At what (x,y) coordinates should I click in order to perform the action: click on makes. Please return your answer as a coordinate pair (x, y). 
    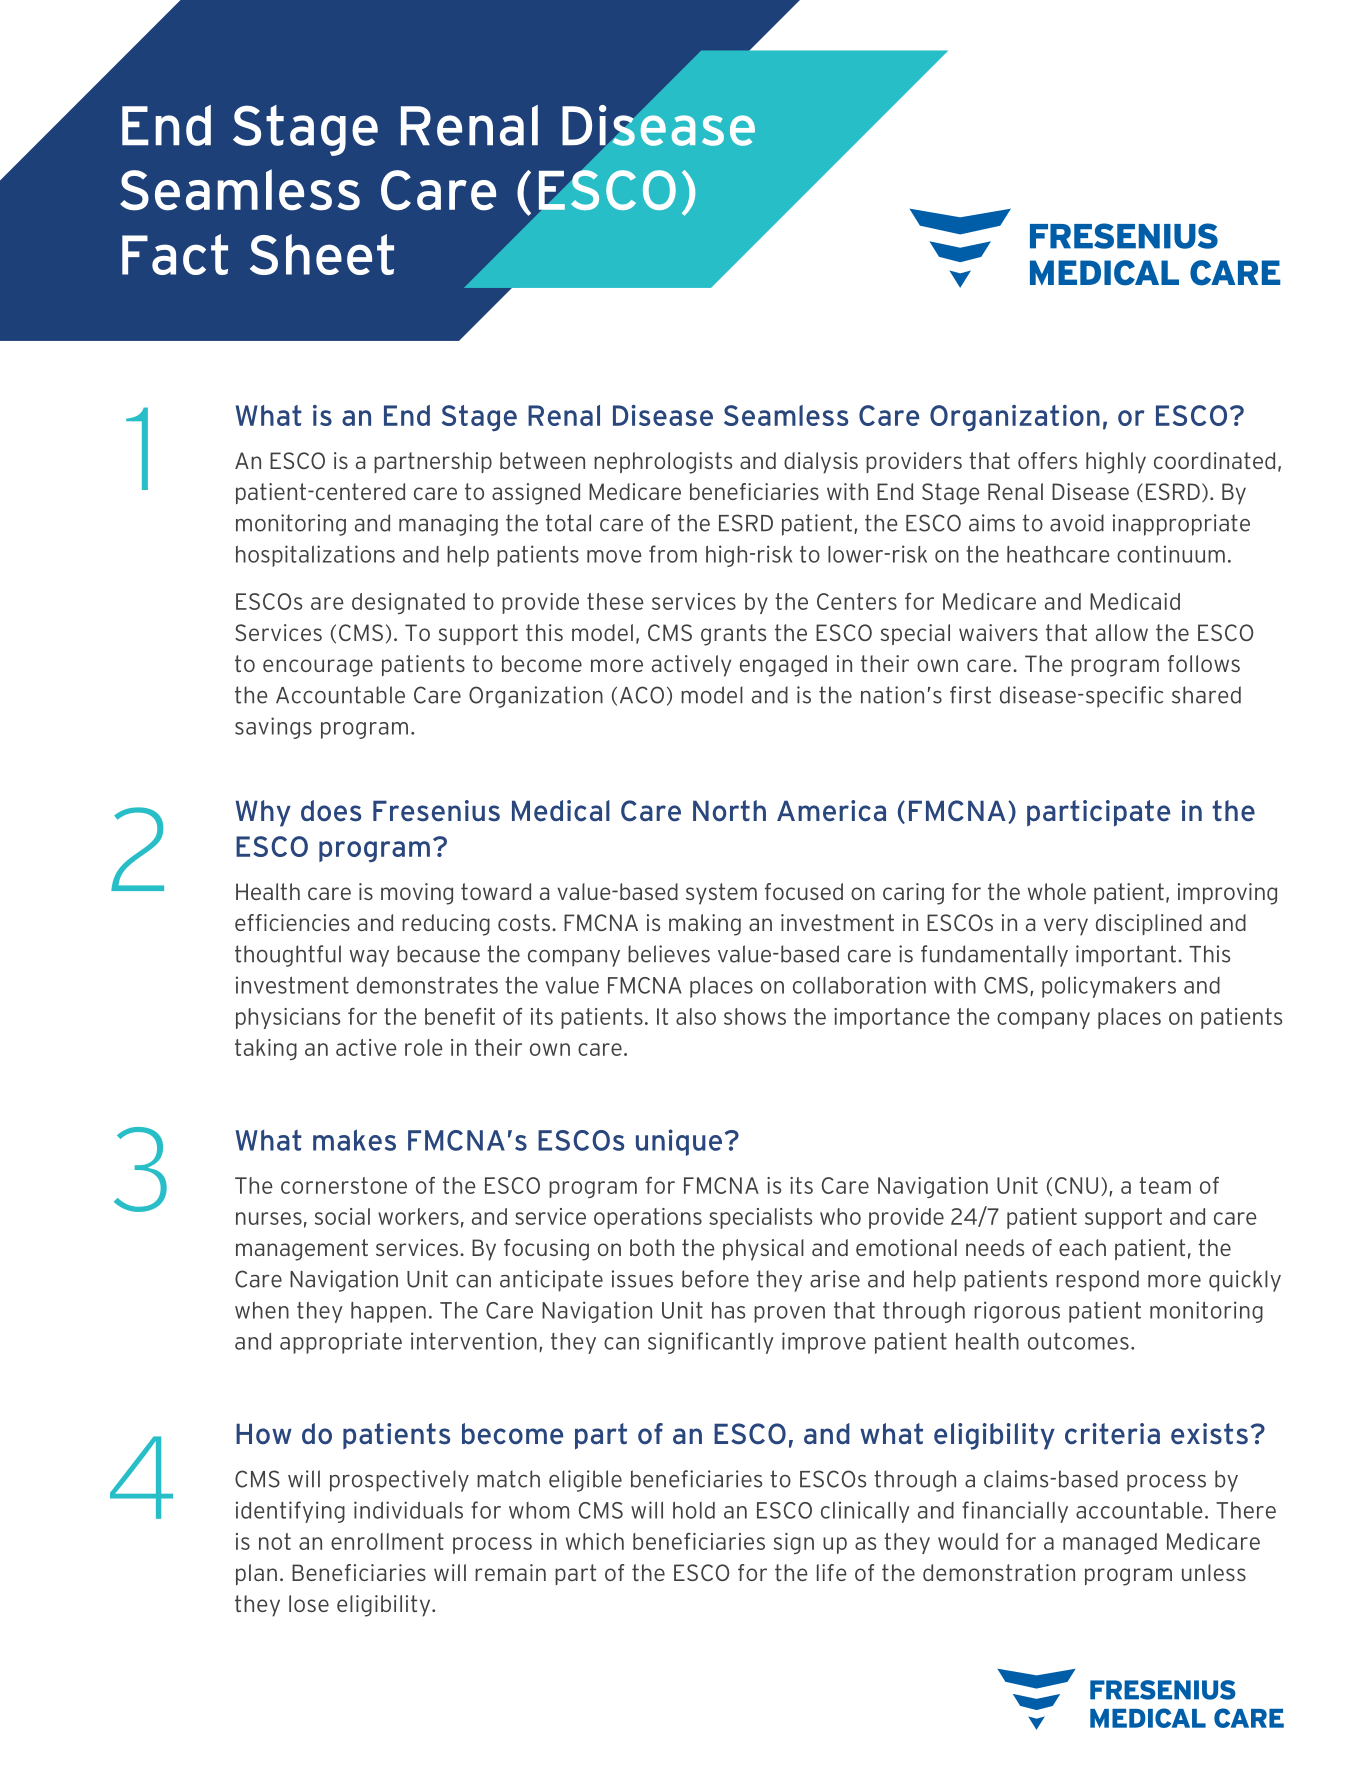
    Looking at the image, I should click on (354, 1140).
